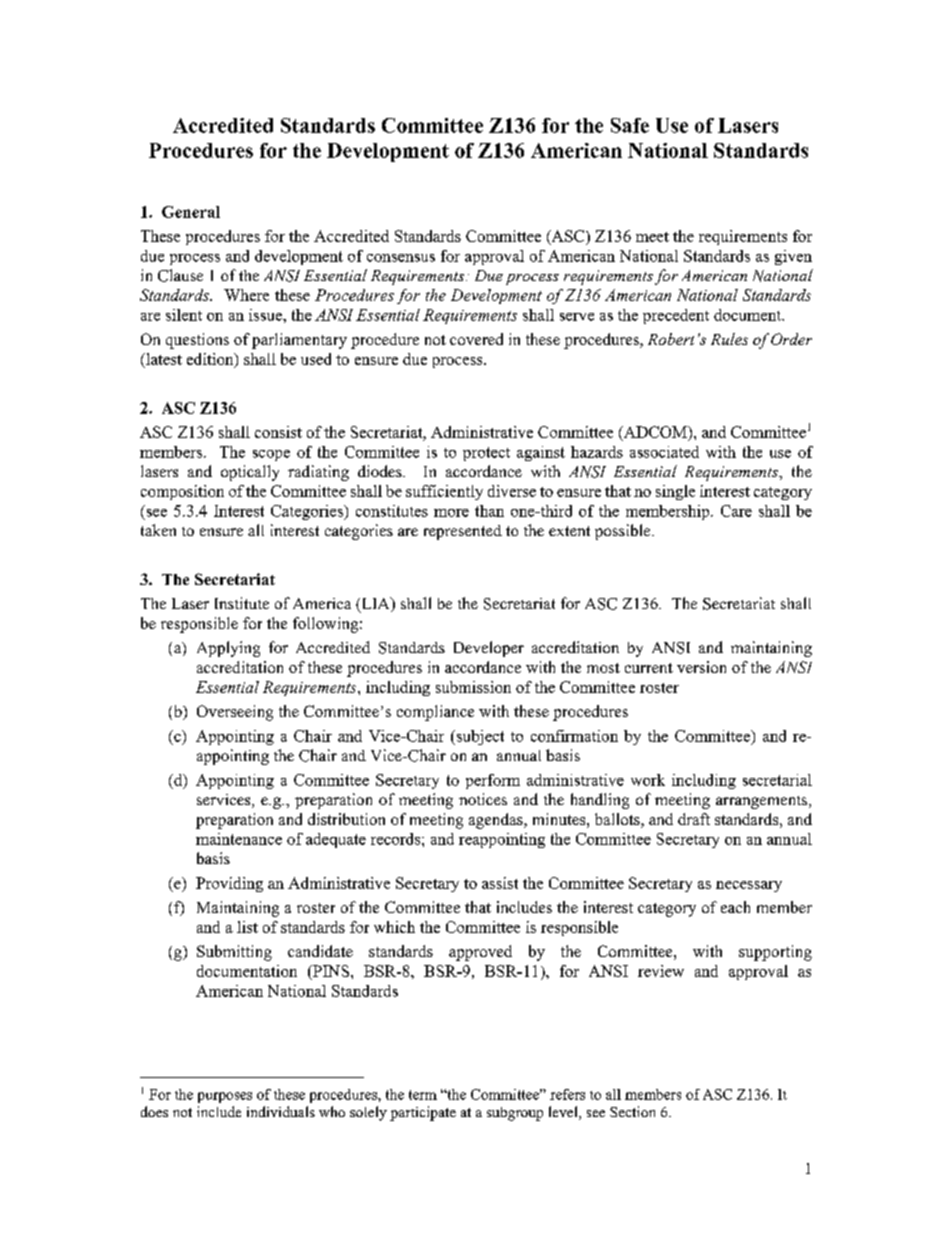  I want to click on purposes, so click(225, 1097).
